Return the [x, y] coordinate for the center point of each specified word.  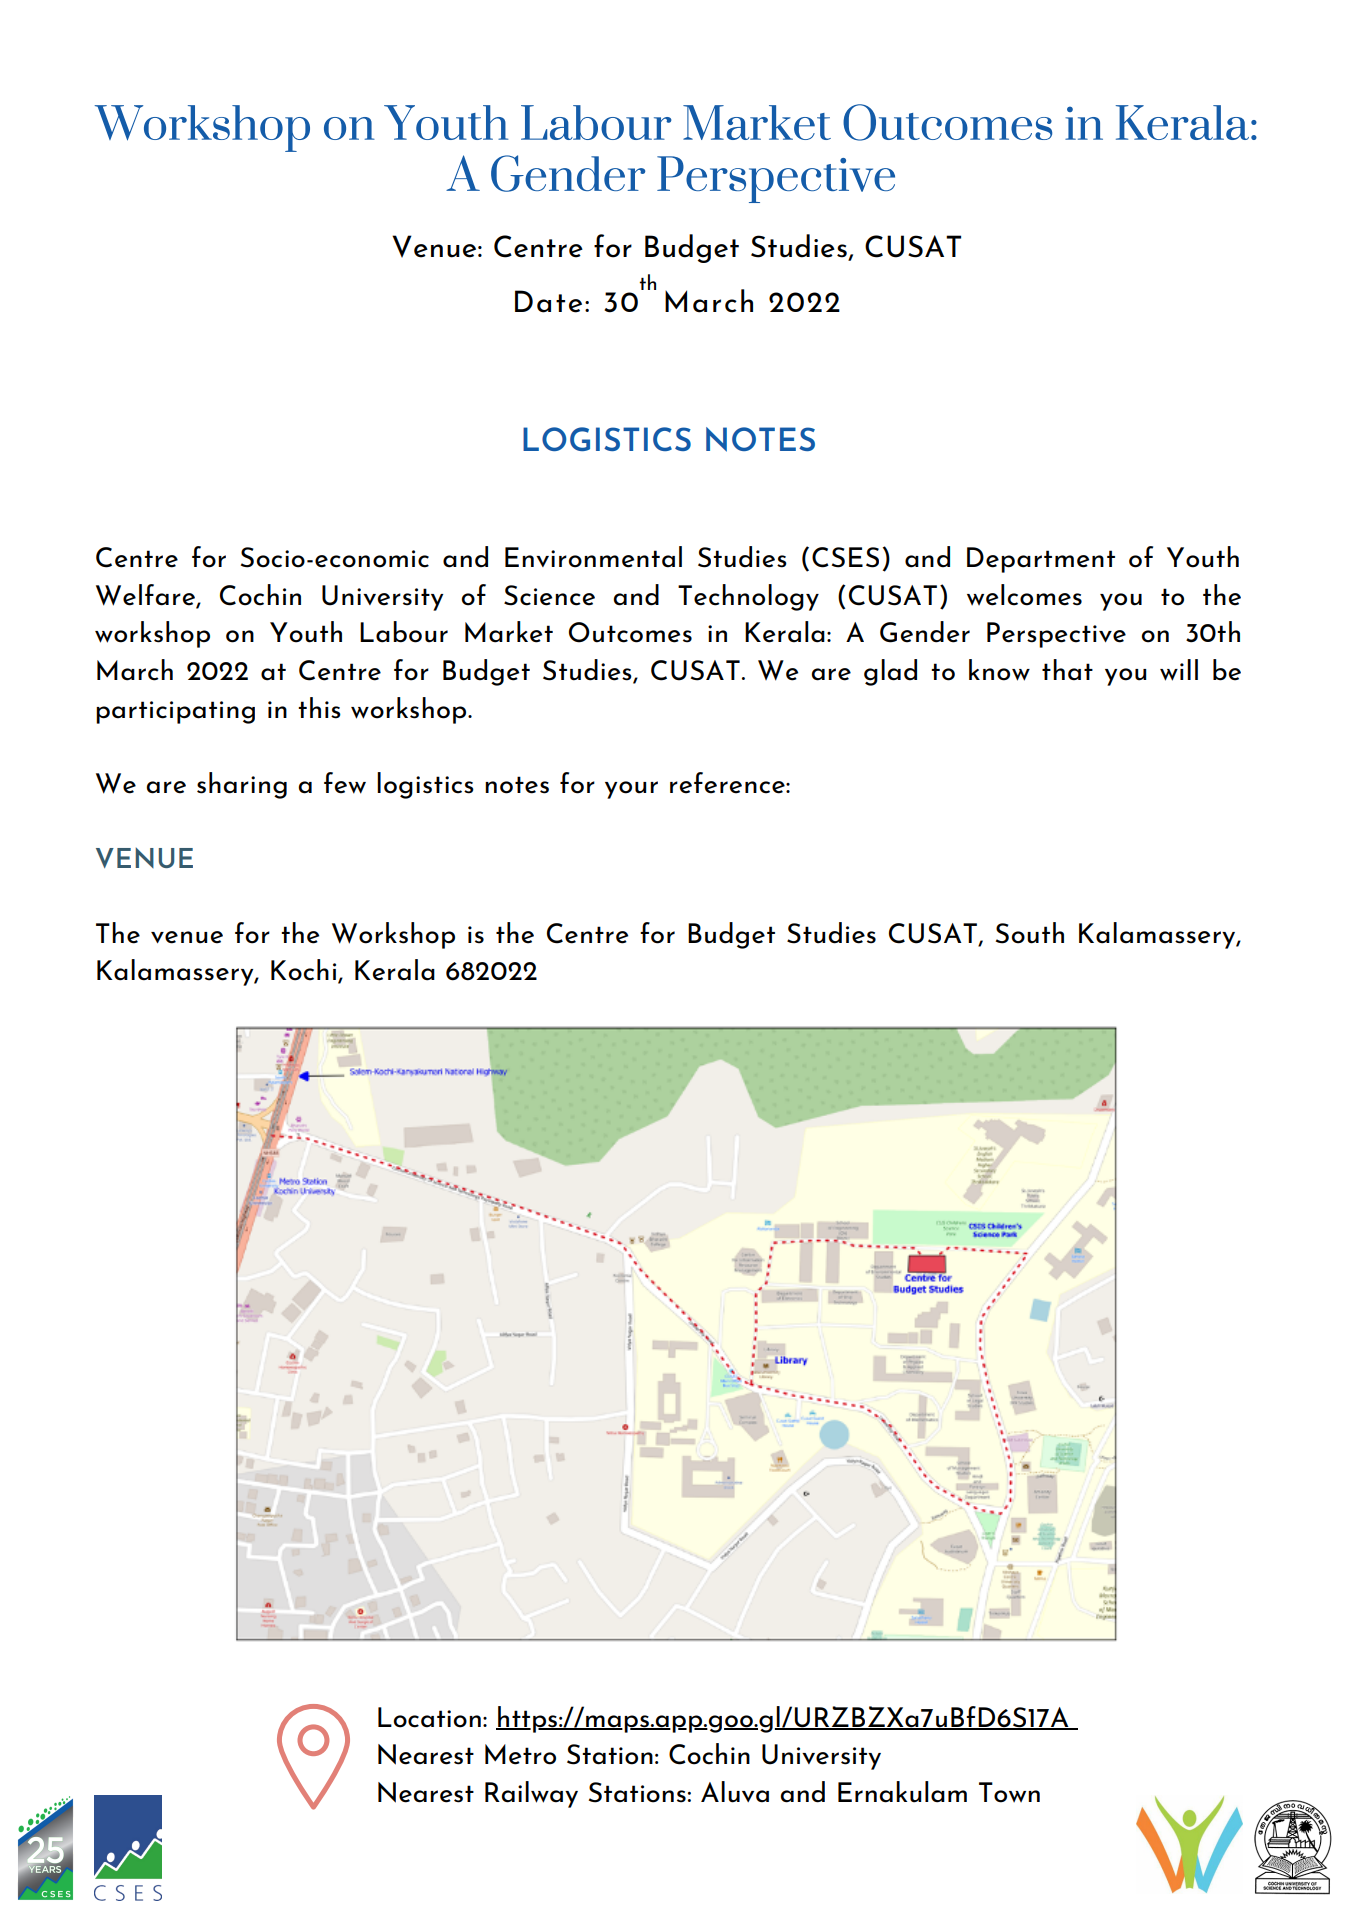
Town [1009, 1792]
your [631, 790]
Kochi [305, 971]
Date [548, 301]
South [1030, 933]
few [345, 783]
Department [1041, 560]
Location [429, 1717]
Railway [531, 1794]
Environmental [593, 557]
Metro [520, 1754]
